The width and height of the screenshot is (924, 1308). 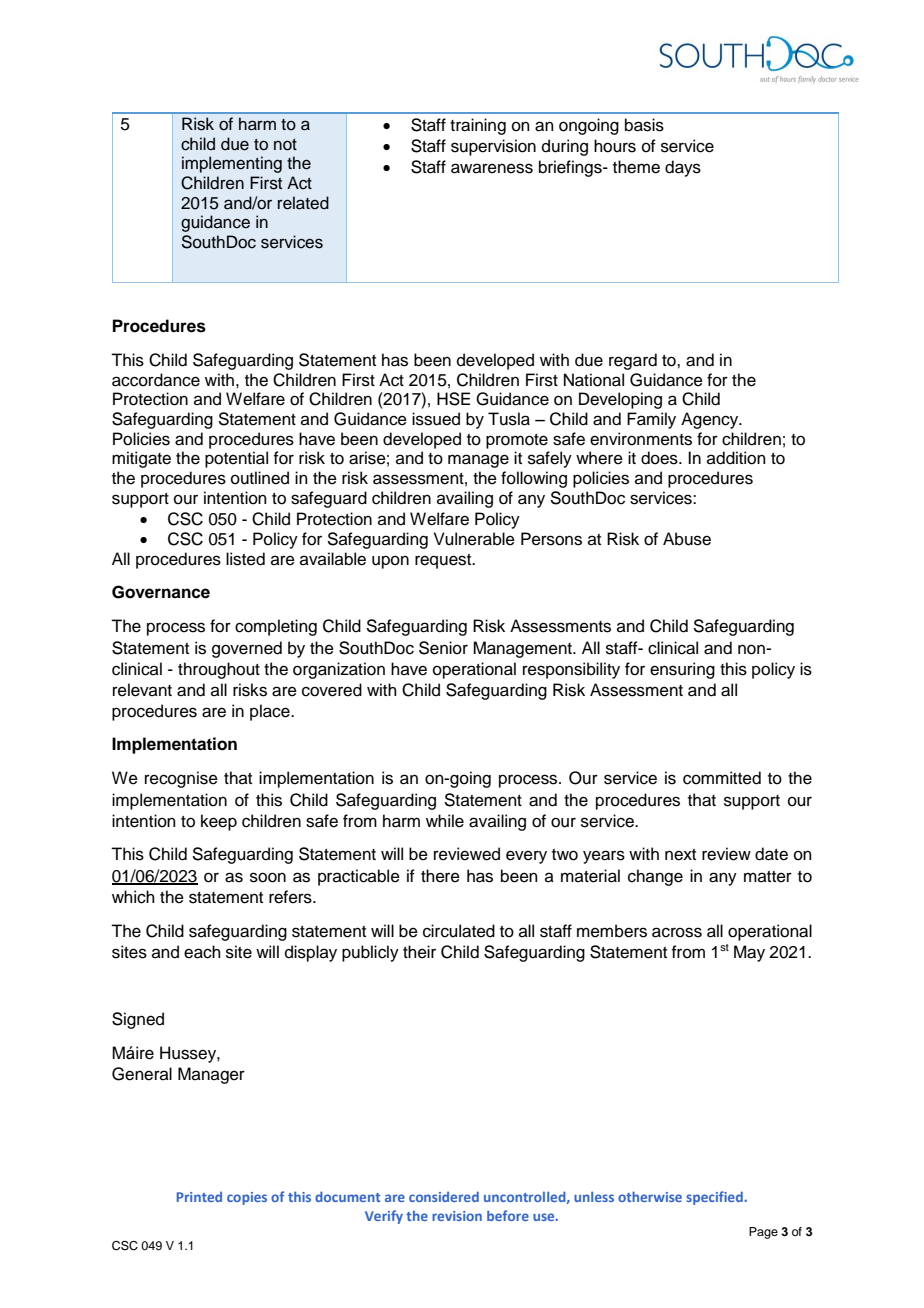 What do you see at coordinates (199, 1197) in the screenshot?
I see `Printed` at bounding box center [199, 1197].
